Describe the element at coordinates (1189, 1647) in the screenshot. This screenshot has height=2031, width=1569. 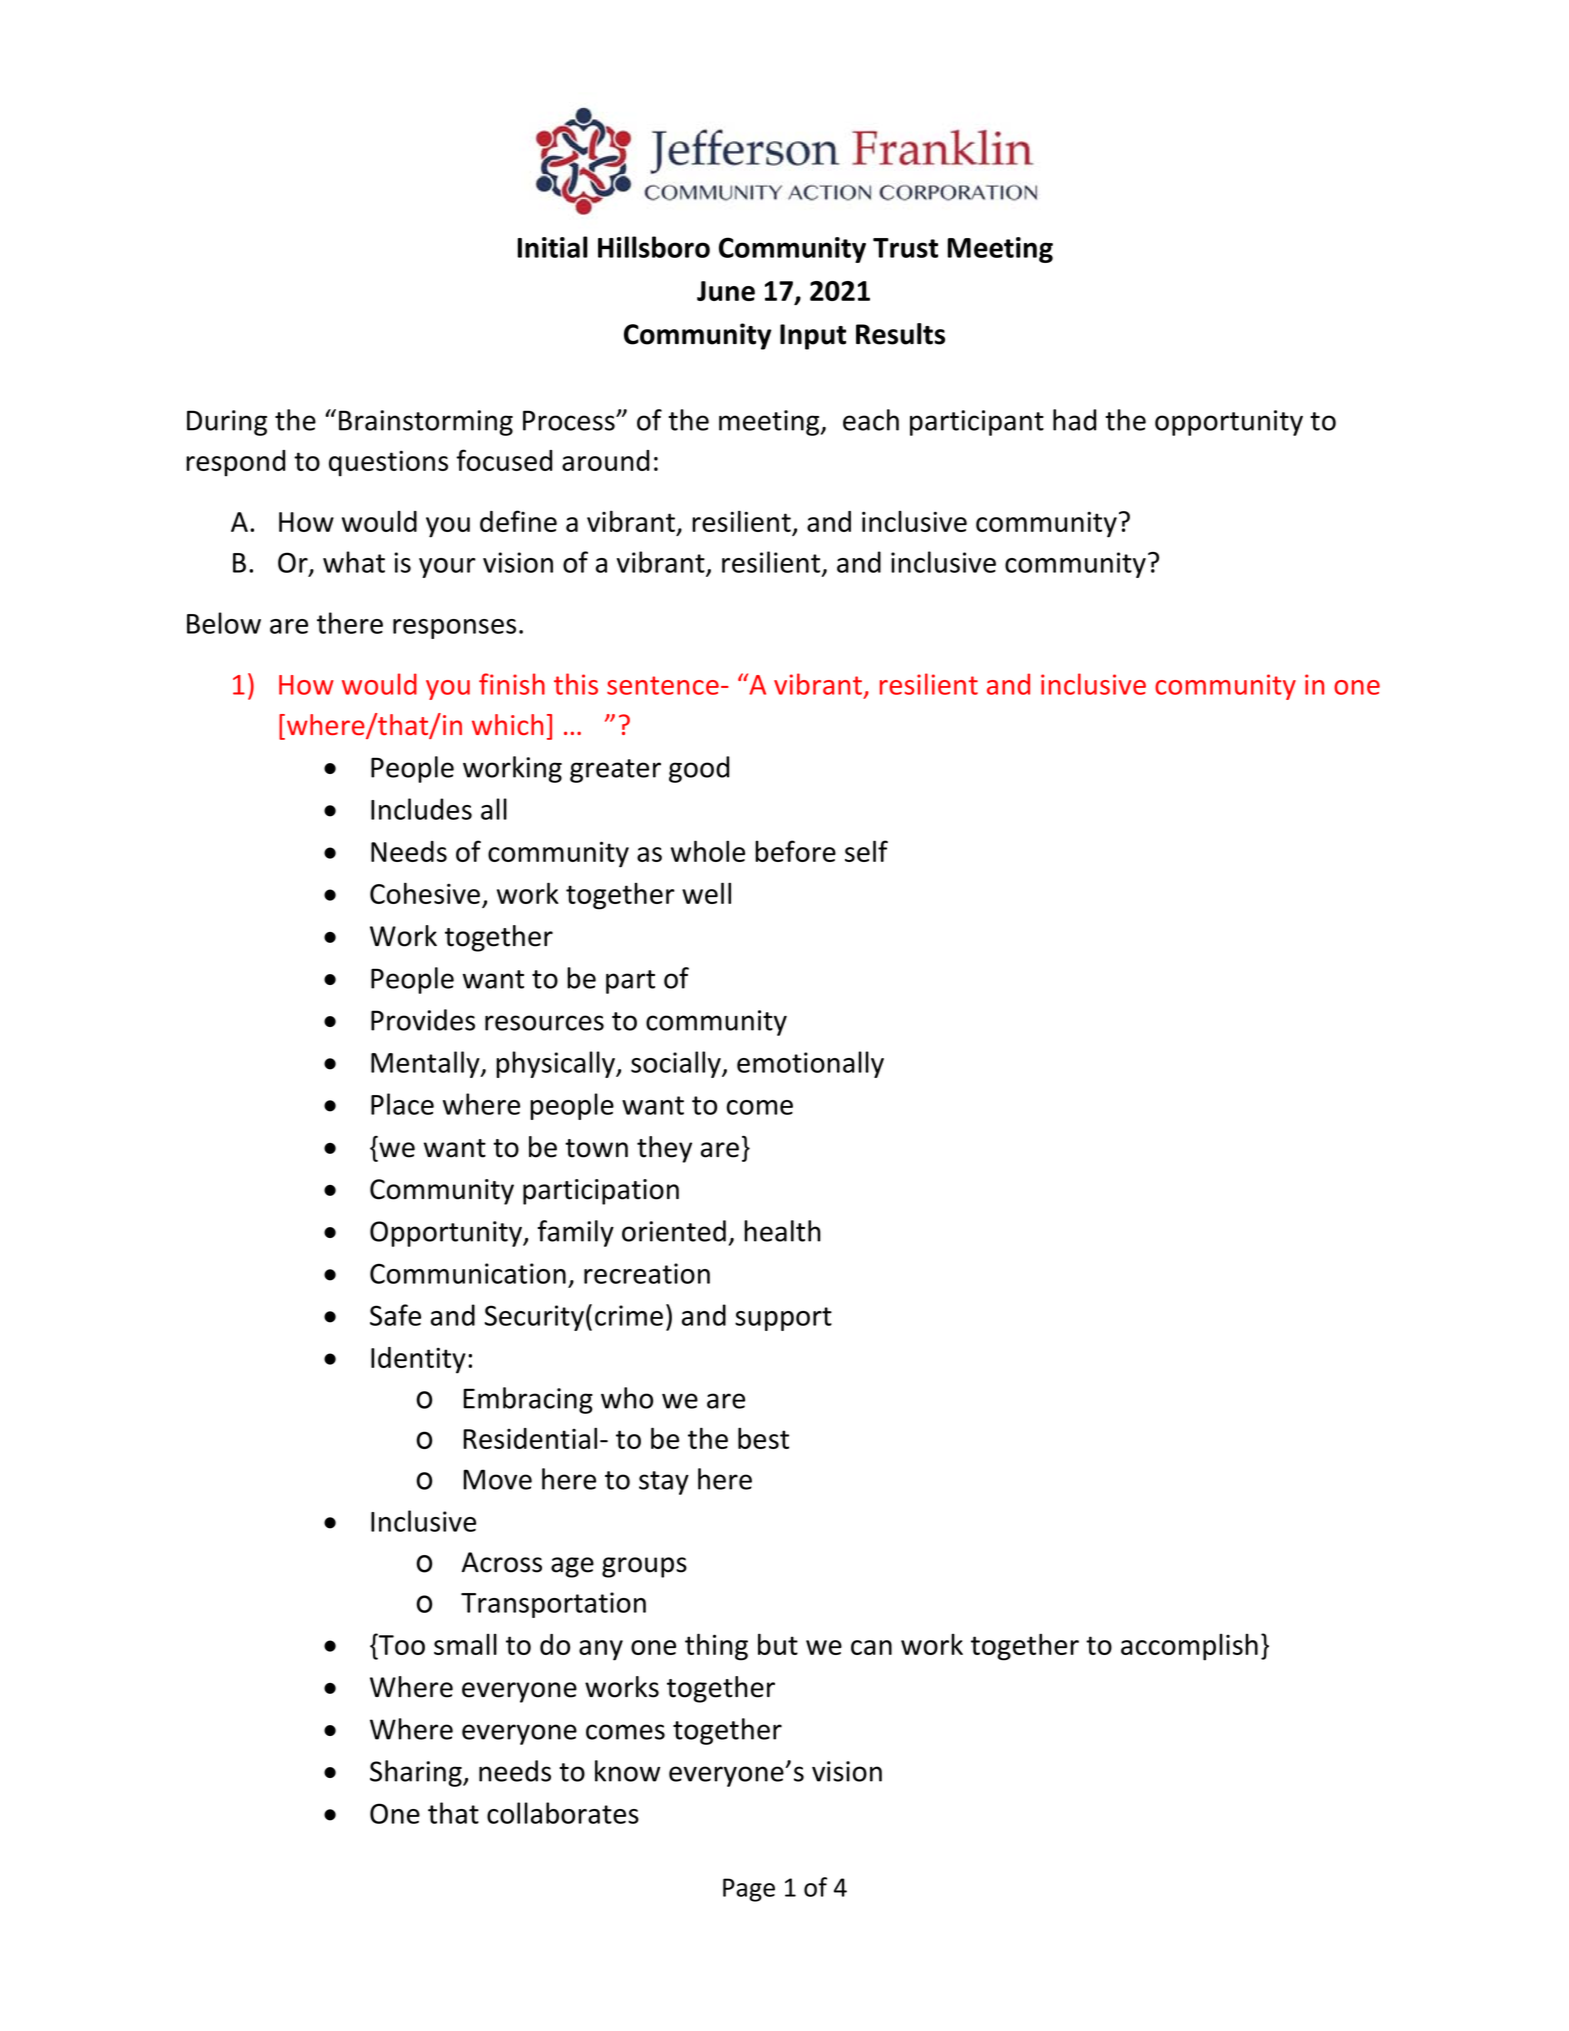
I see `accomplish` at that location.
